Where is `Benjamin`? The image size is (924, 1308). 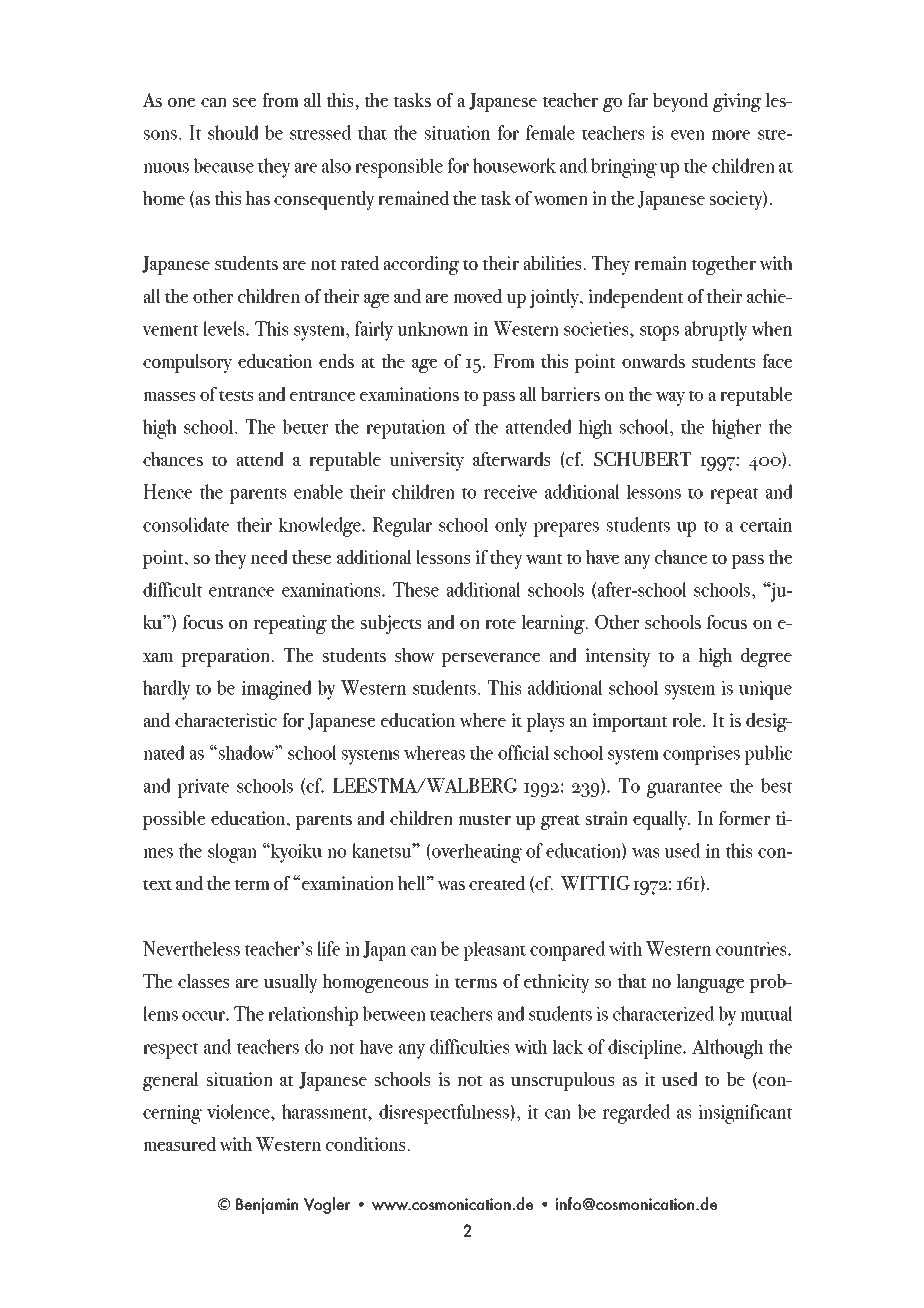
Benjamin is located at coordinates (267, 1206).
